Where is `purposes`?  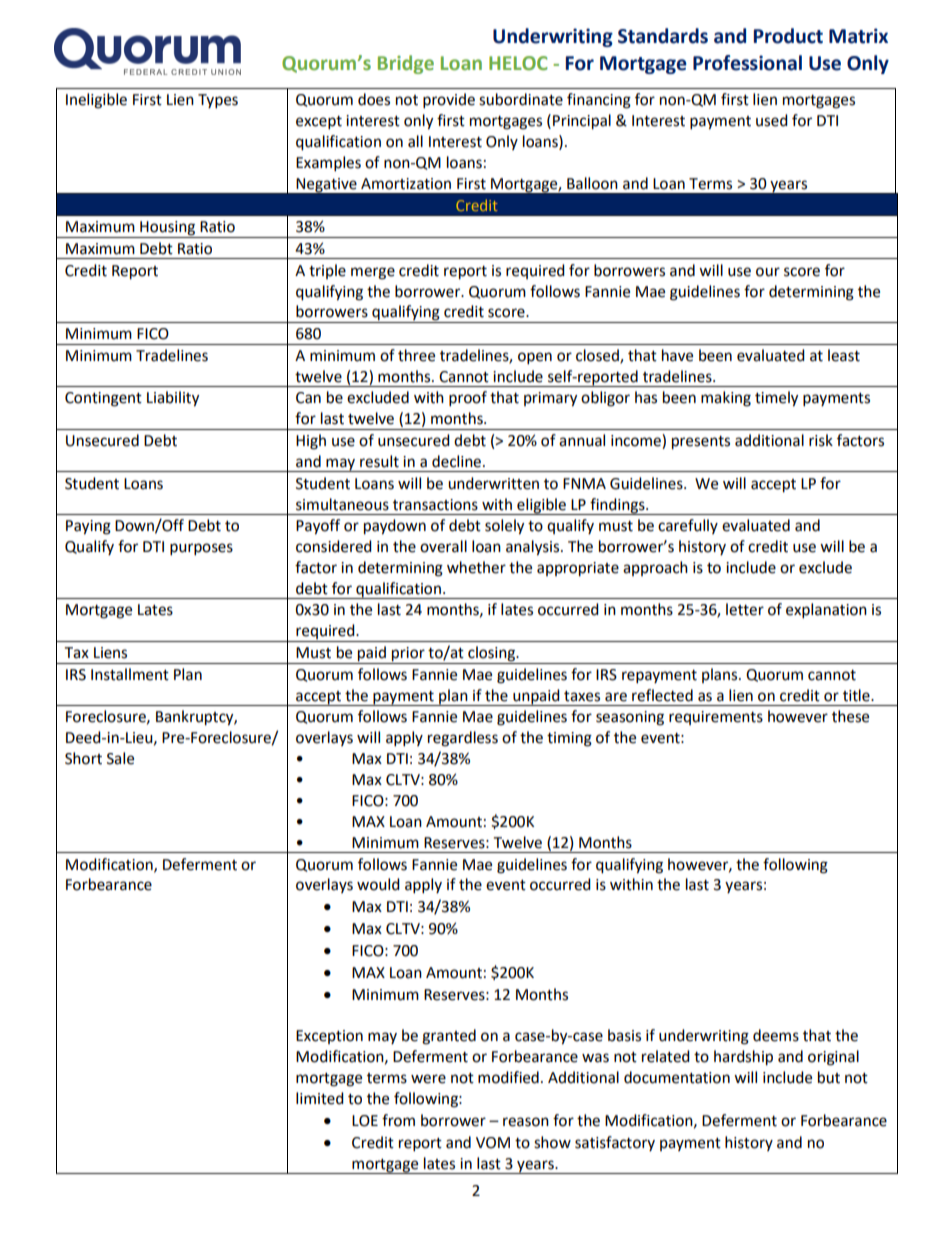
purposes is located at coordinates (201, 549).
